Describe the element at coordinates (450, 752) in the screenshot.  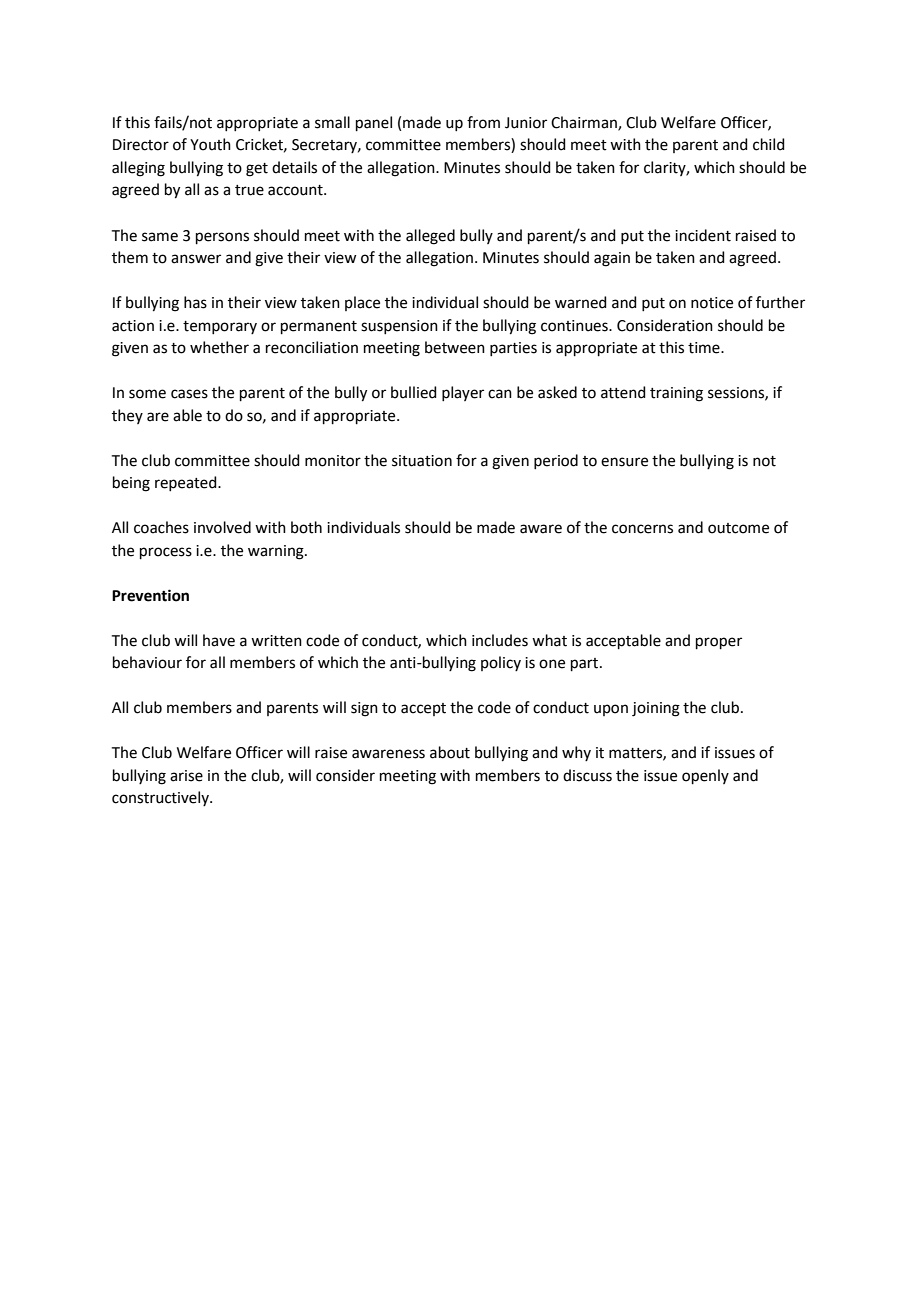
I see `about` at that location.
